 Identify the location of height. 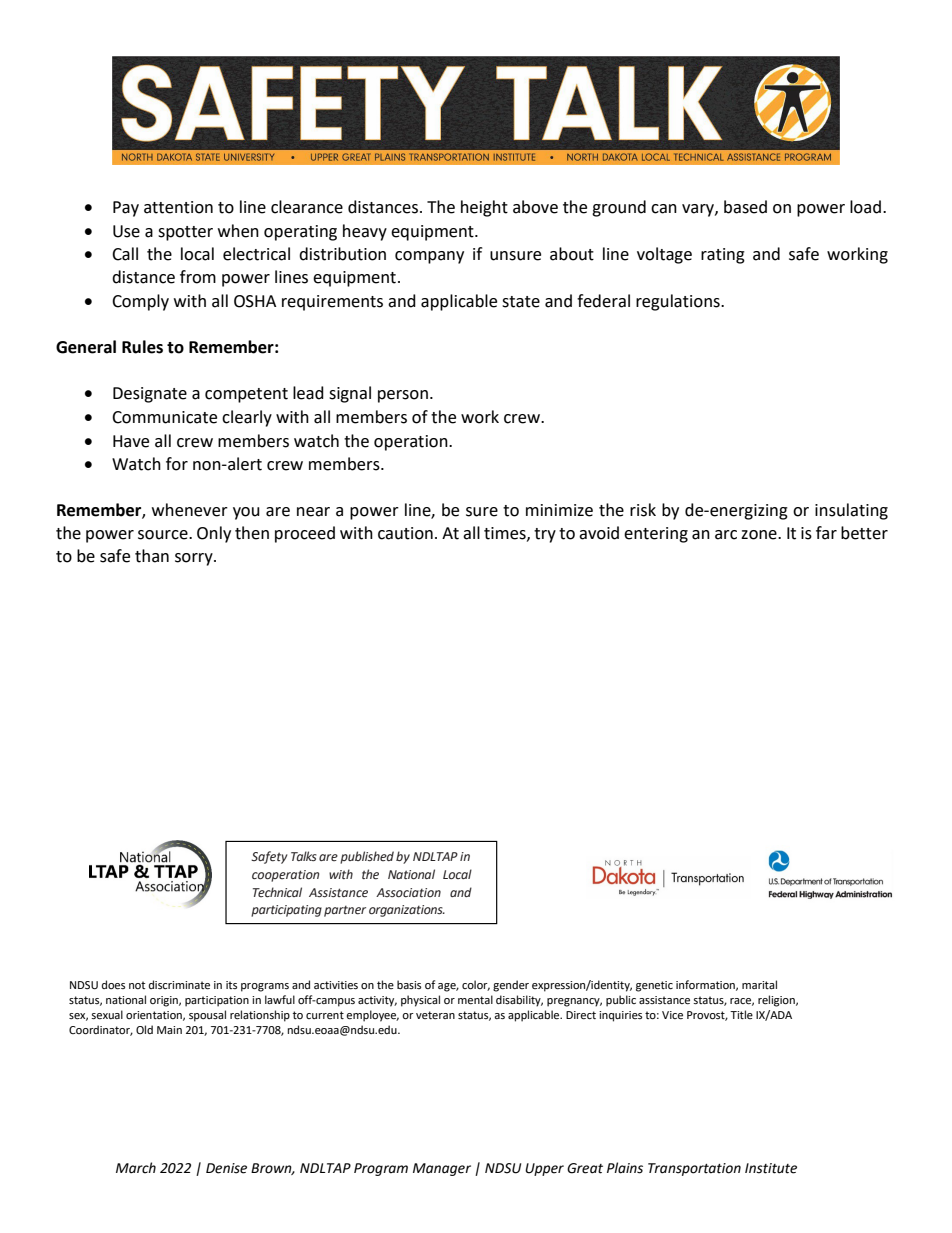
(484, 208).
